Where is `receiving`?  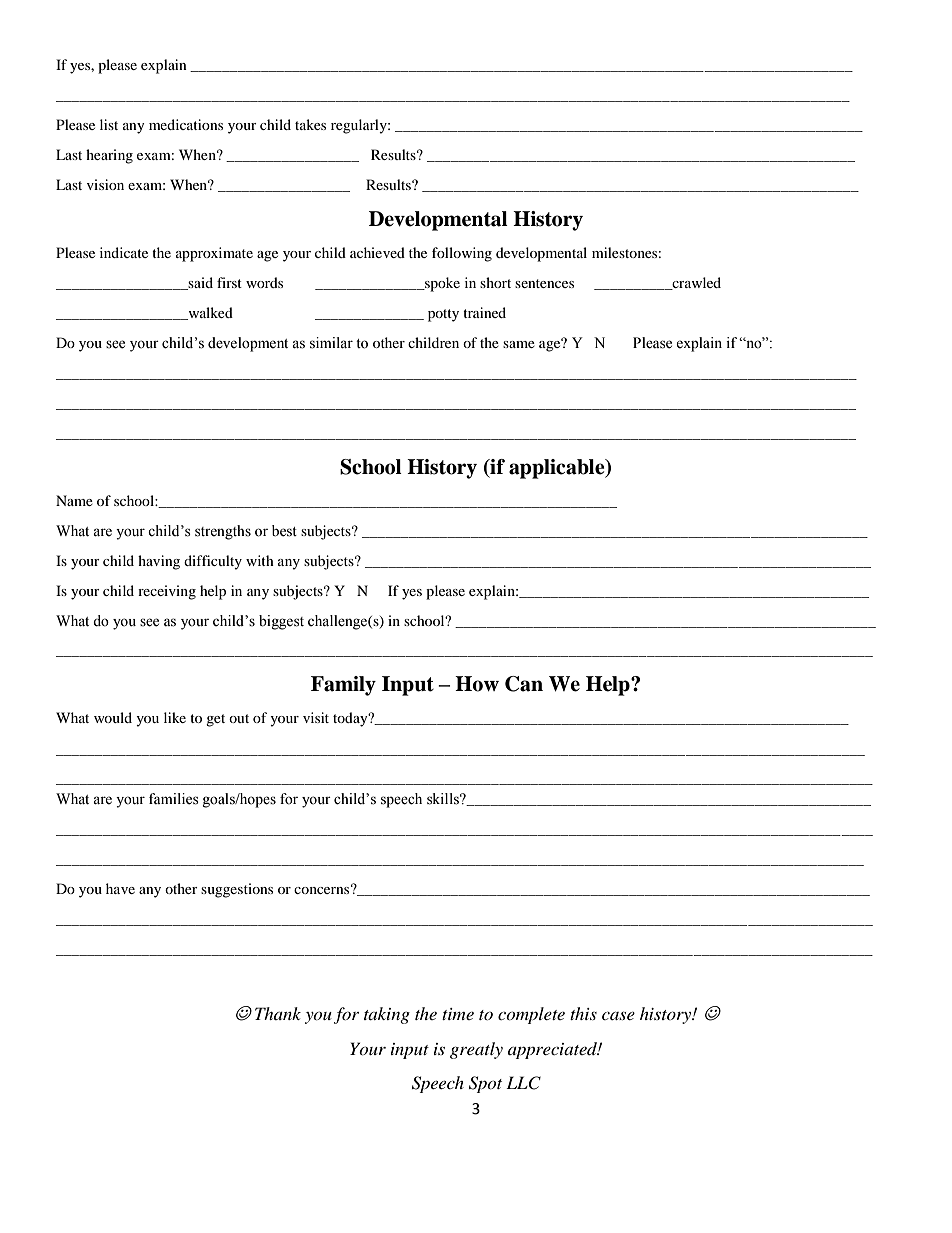 receiving is located at coordinates (167, 592).
